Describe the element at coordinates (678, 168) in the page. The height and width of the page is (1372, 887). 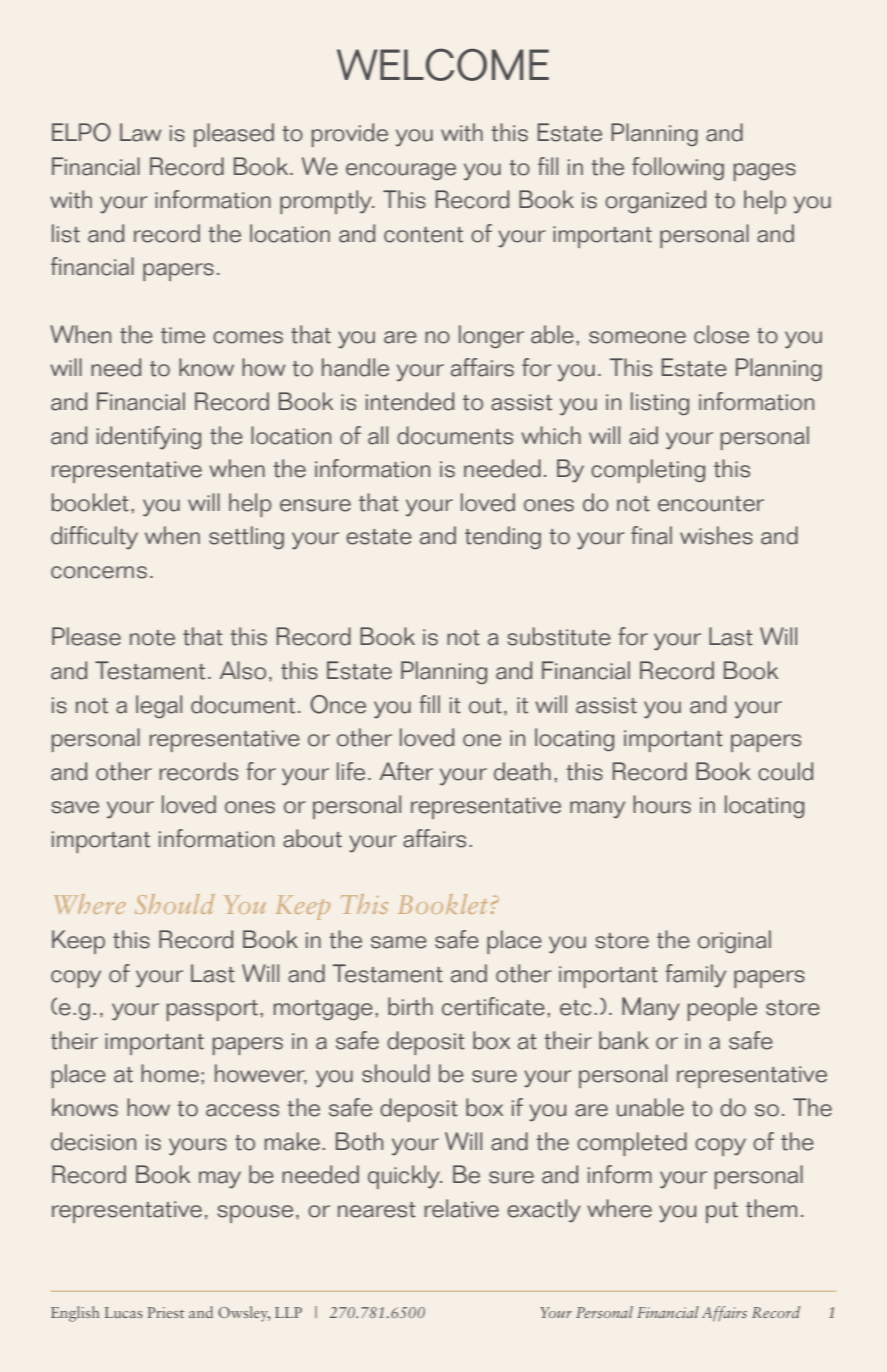
I see `following` at that location.
